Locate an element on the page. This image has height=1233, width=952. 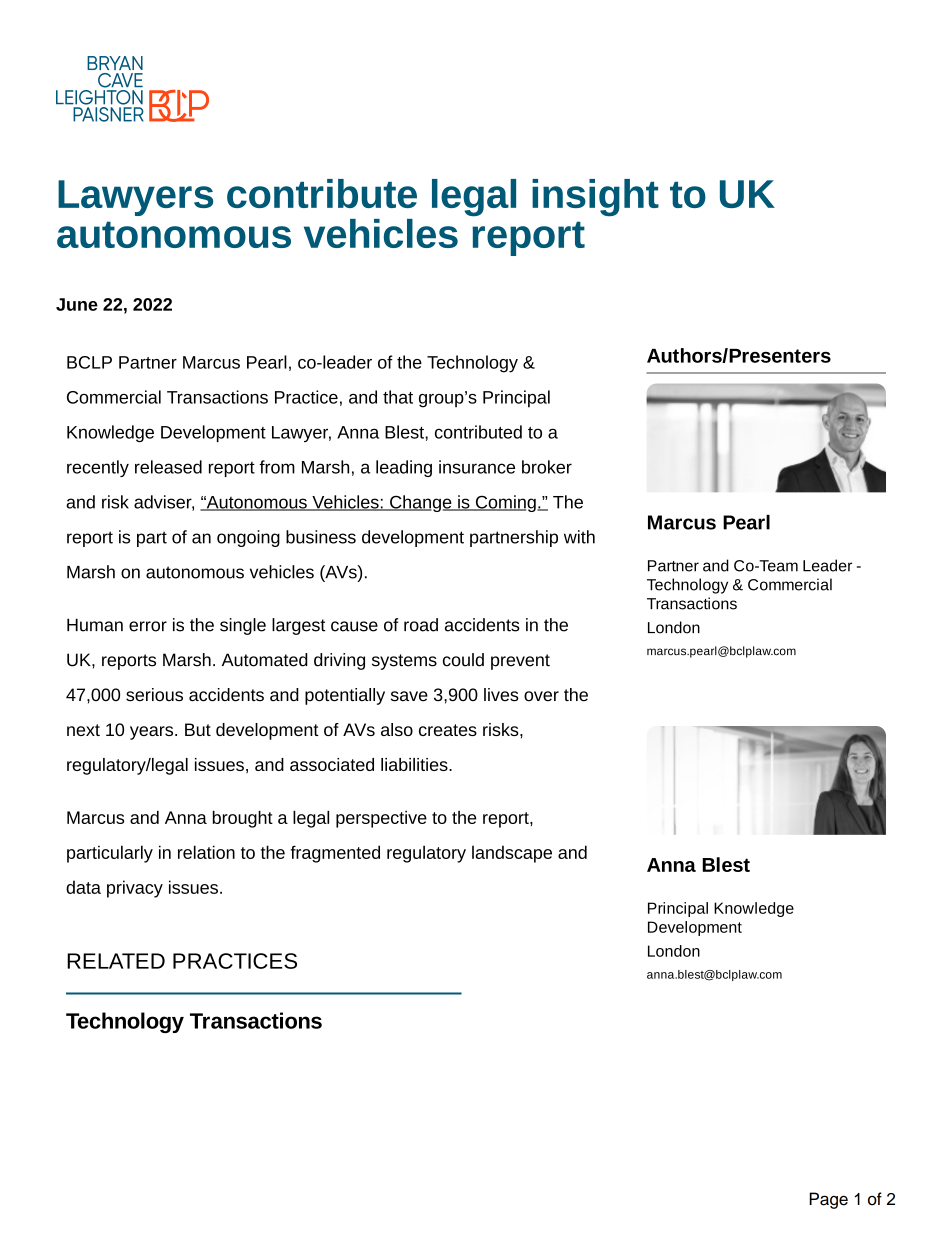
Page is located at coordinates (828, 1200).
